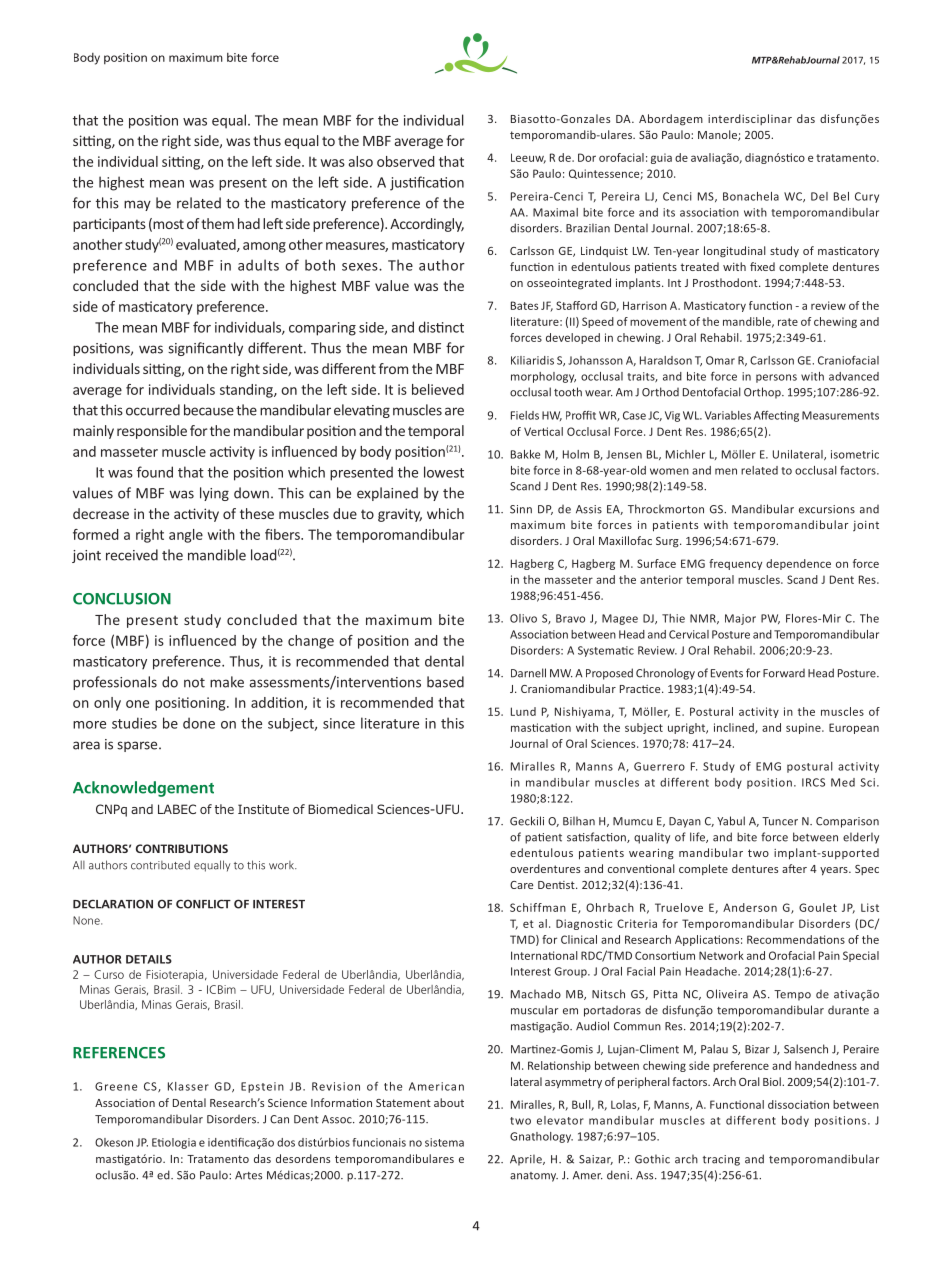 Image resolution: width=952 pixels, height=1270 pixels. Describe the element at coordinates (444, 1142) in the page. I see `sistema` at that location.
